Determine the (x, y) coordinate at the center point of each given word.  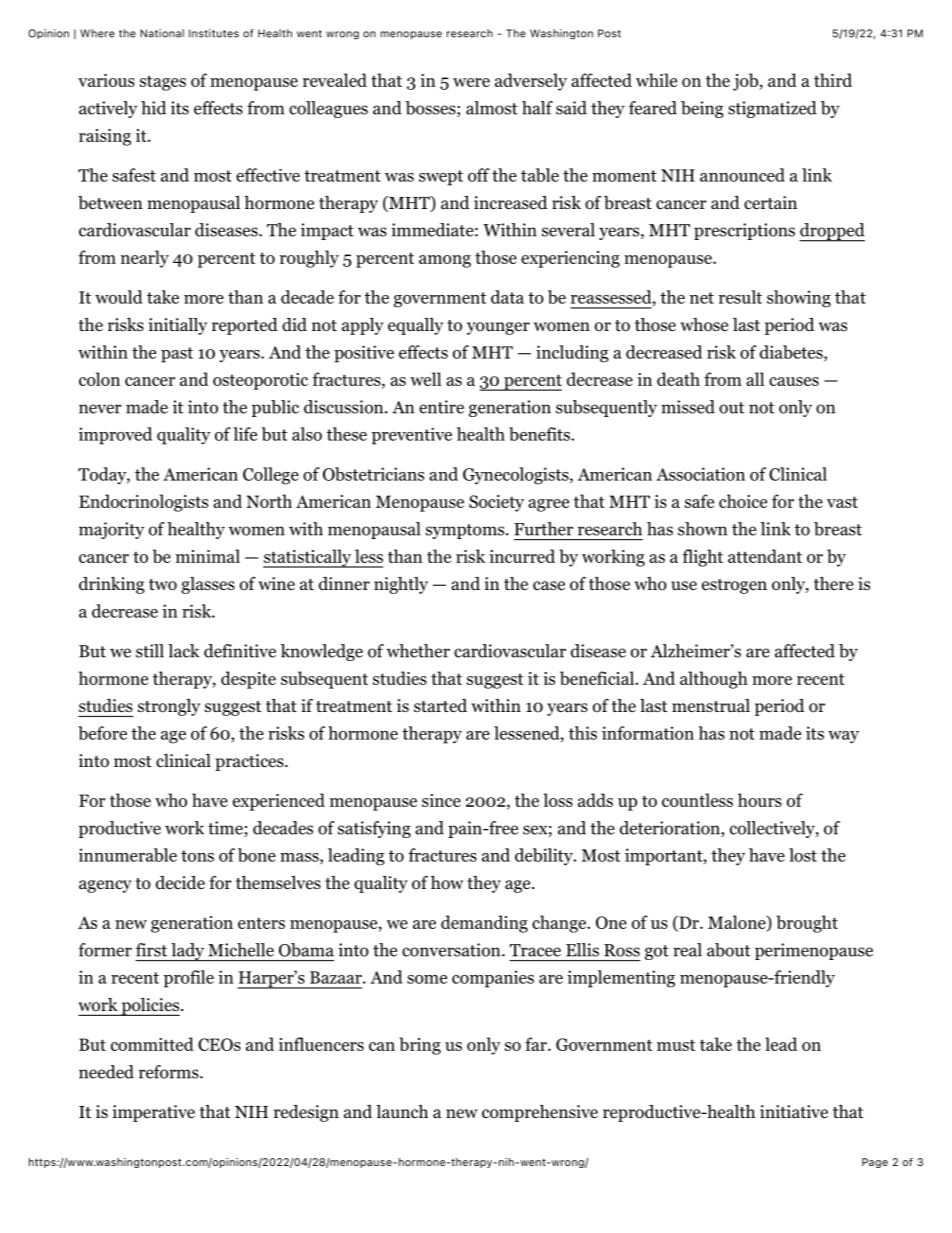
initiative (794, 1111)
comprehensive (540, 1113)
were (471, 82)
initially (178, 326)
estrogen (734, 586)
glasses (208, 585)
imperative (154, 1113)
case (549, 585)
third (833, 80)
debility (545, 857)
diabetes (792, 353)
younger (498, 328)
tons (197, 856)
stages (163, 83)
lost (803, 855)
